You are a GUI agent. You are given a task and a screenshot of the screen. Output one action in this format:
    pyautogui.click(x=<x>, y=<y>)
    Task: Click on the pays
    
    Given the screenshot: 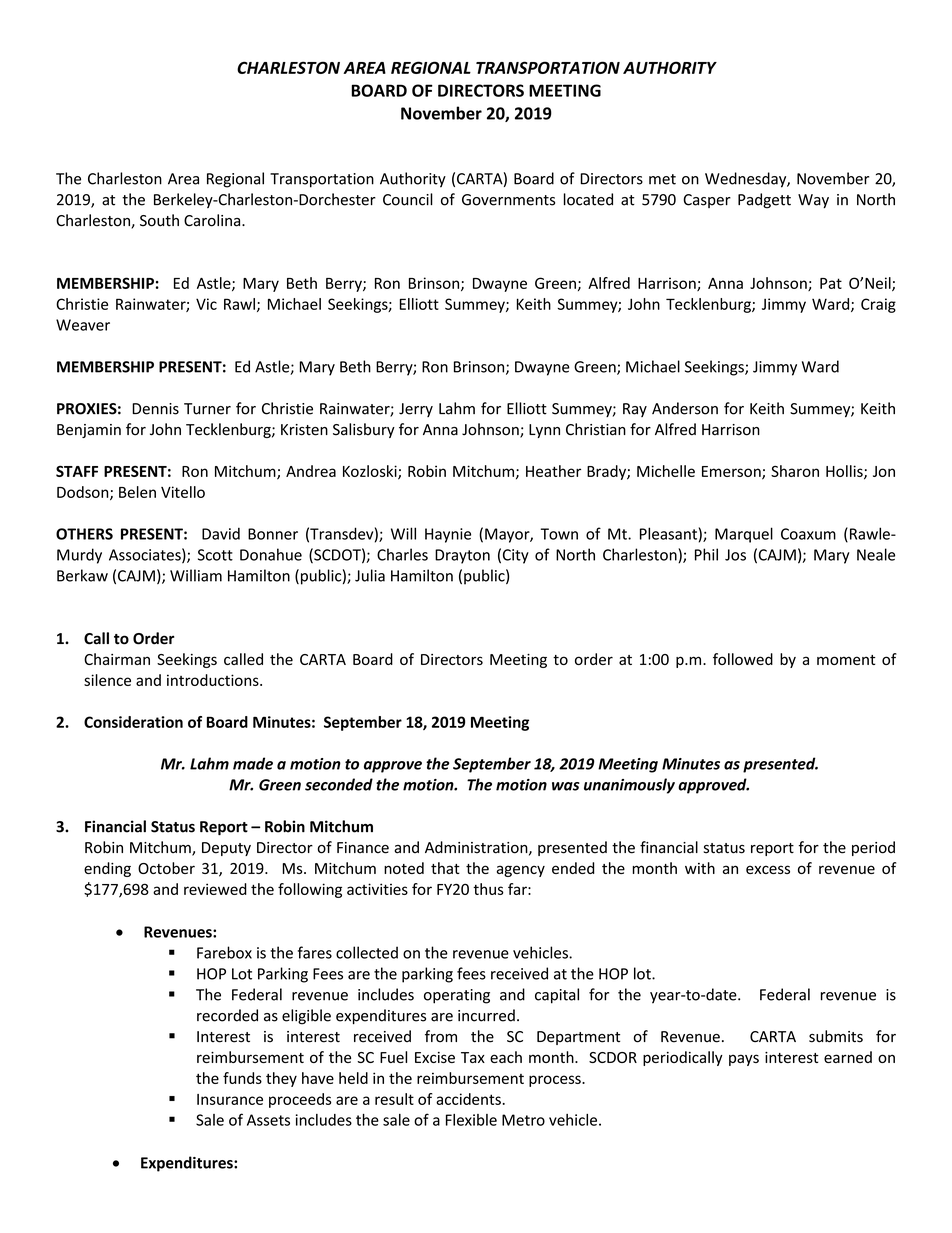 What is the action you would take?
    pyautogui.click(x=744, y=1060)
